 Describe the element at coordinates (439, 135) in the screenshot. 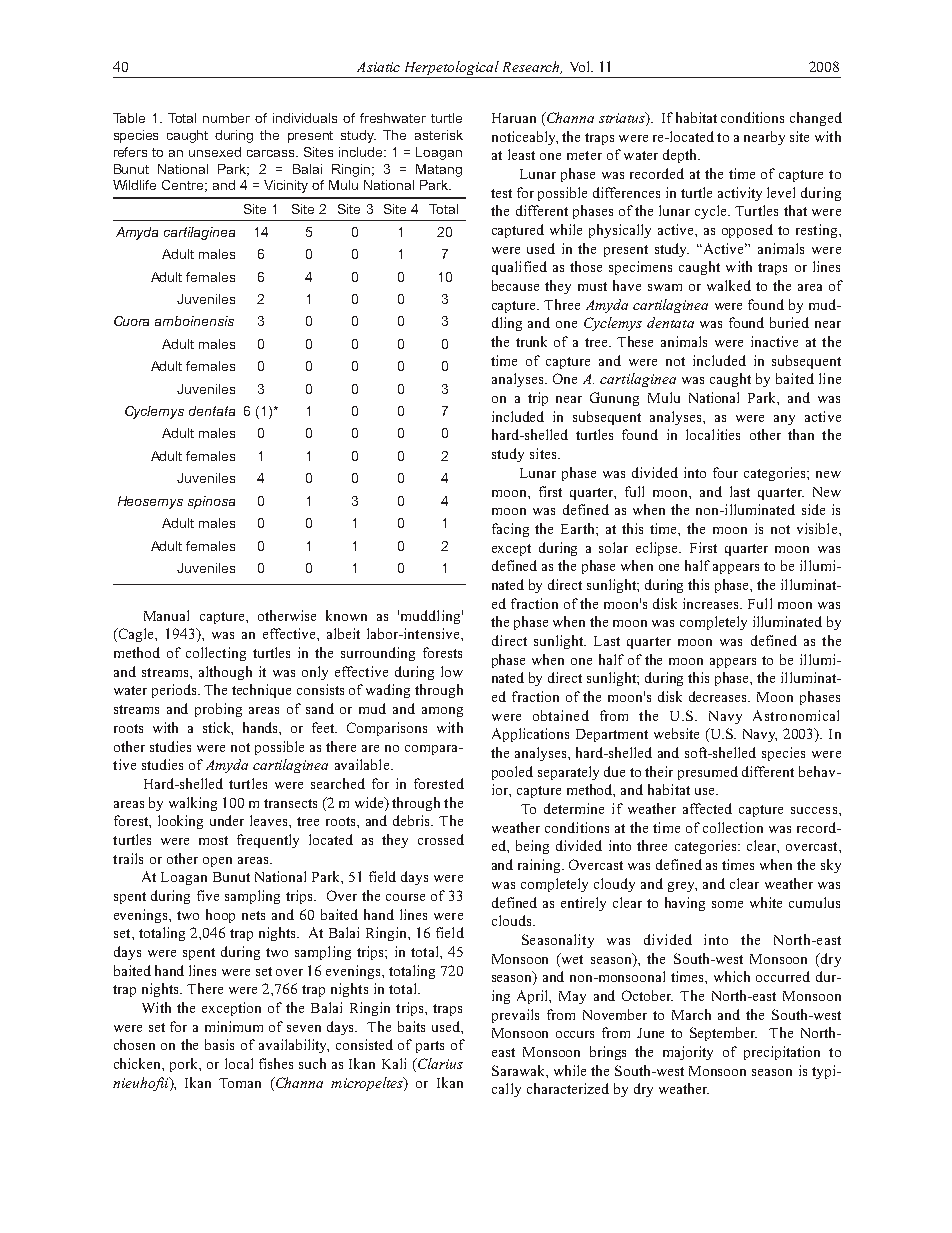

I see `asterisk` at that location.
